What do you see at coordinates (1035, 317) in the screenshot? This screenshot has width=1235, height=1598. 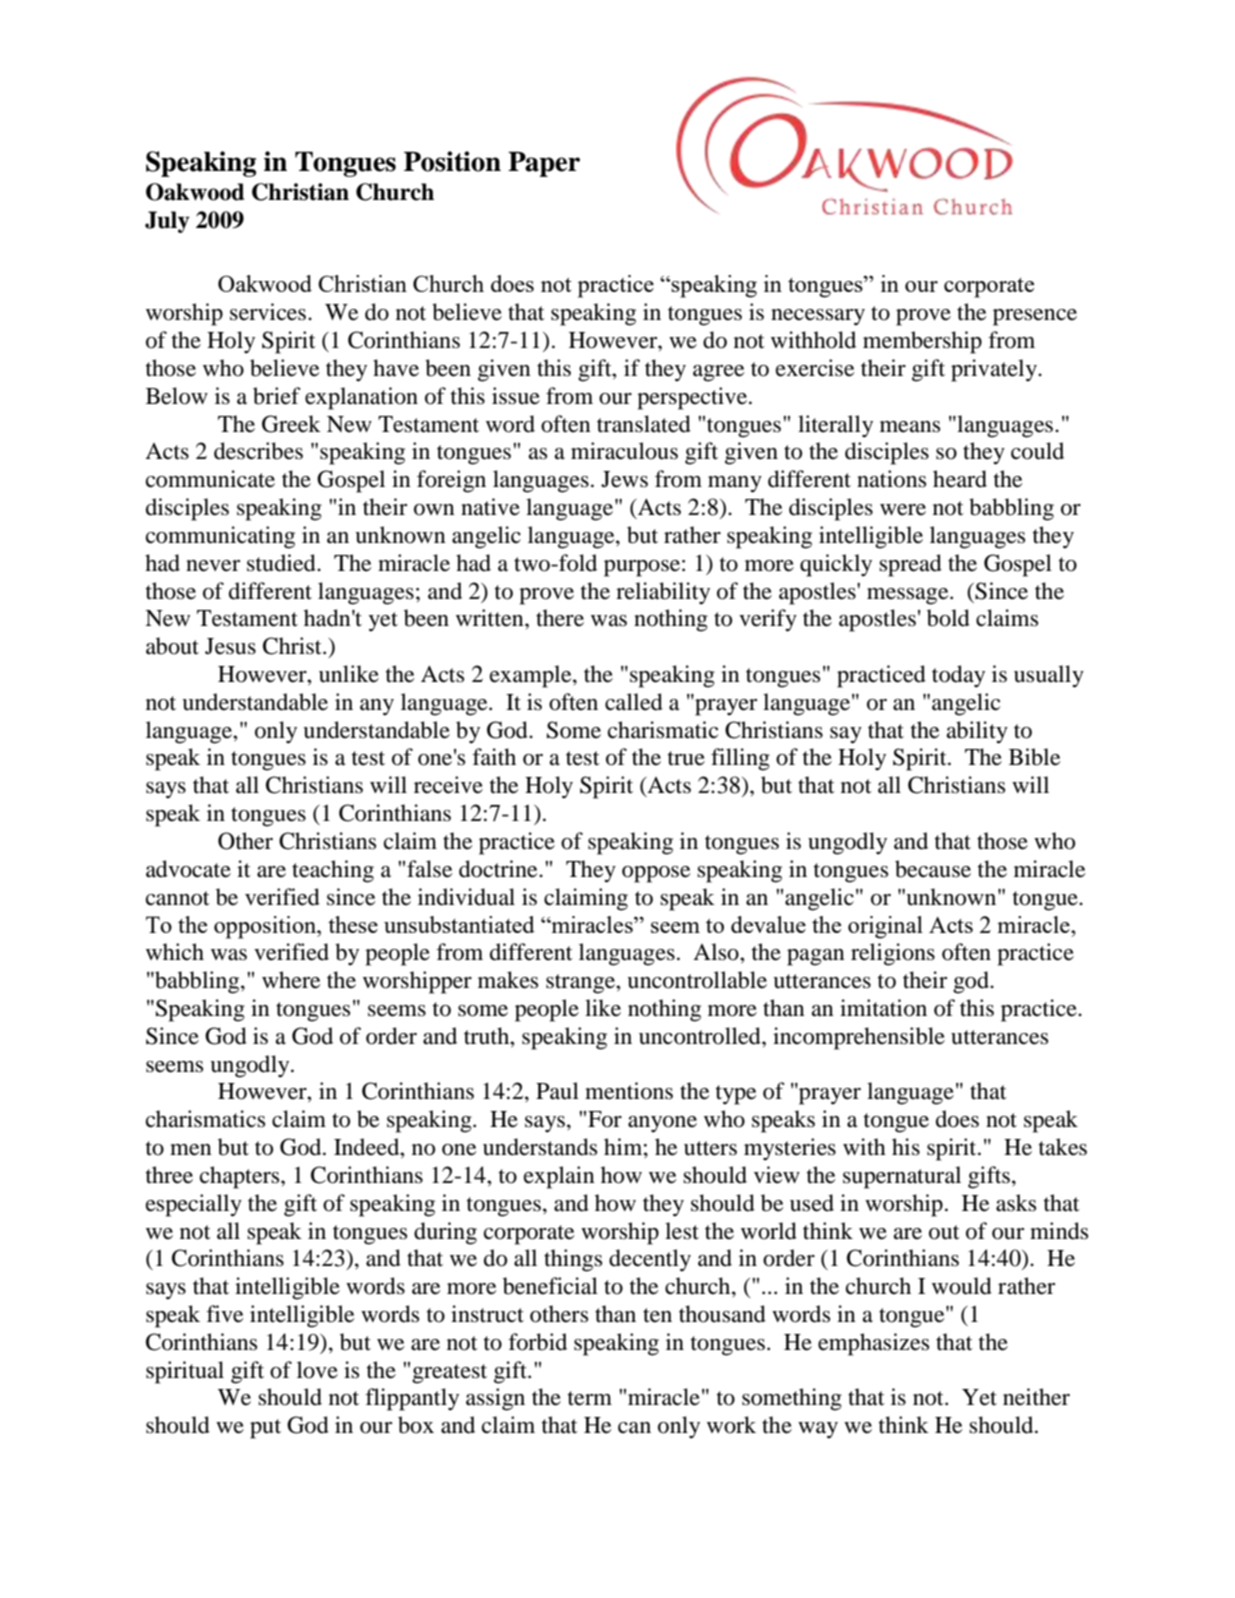 I see `presence` at bounding box center [1035, 317].
